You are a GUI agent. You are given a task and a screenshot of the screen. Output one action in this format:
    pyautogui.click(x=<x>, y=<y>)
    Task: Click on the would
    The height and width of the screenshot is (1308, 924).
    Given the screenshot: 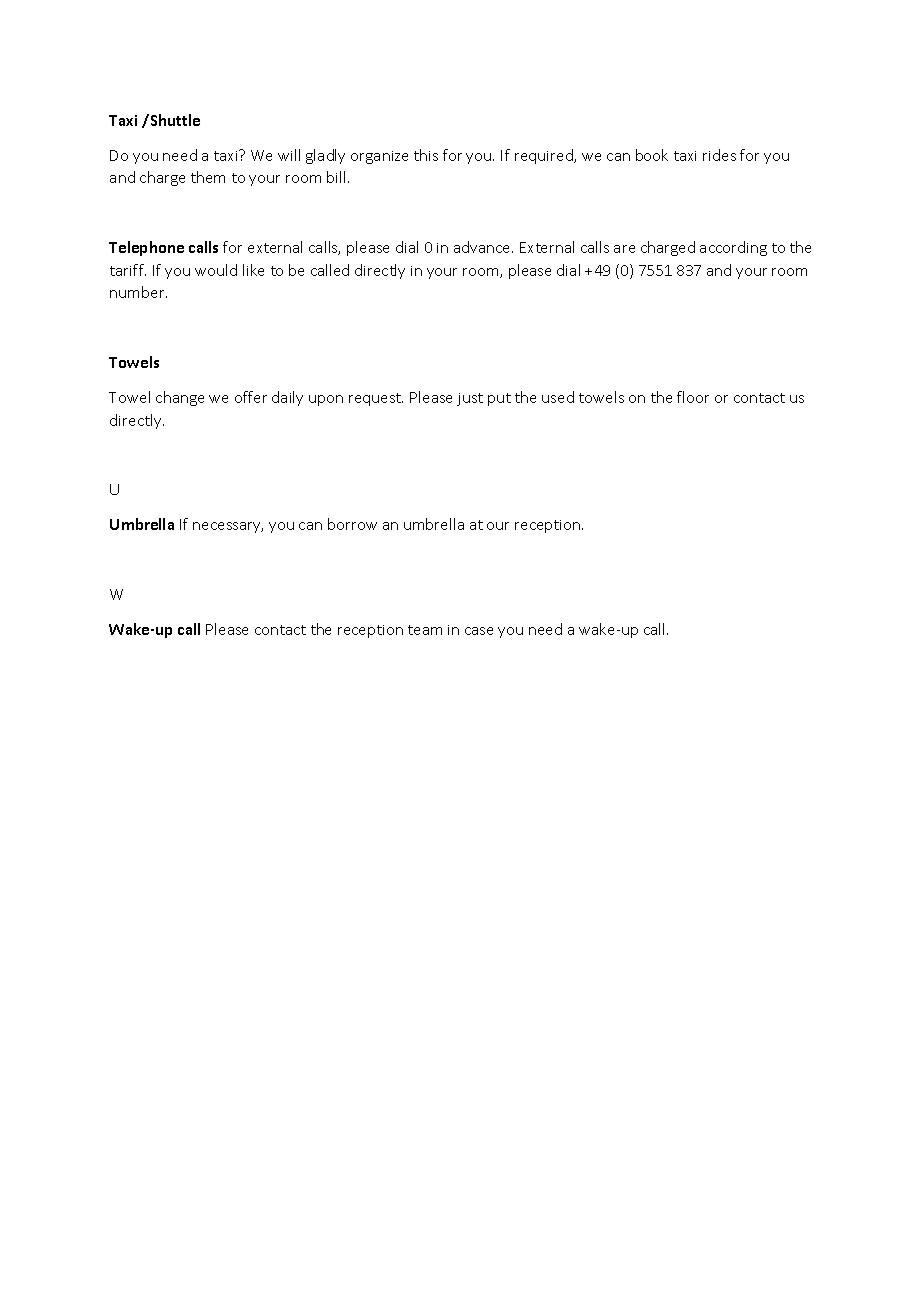 What is the action you would take?
    pyautogui.click(x=216, y=270)
